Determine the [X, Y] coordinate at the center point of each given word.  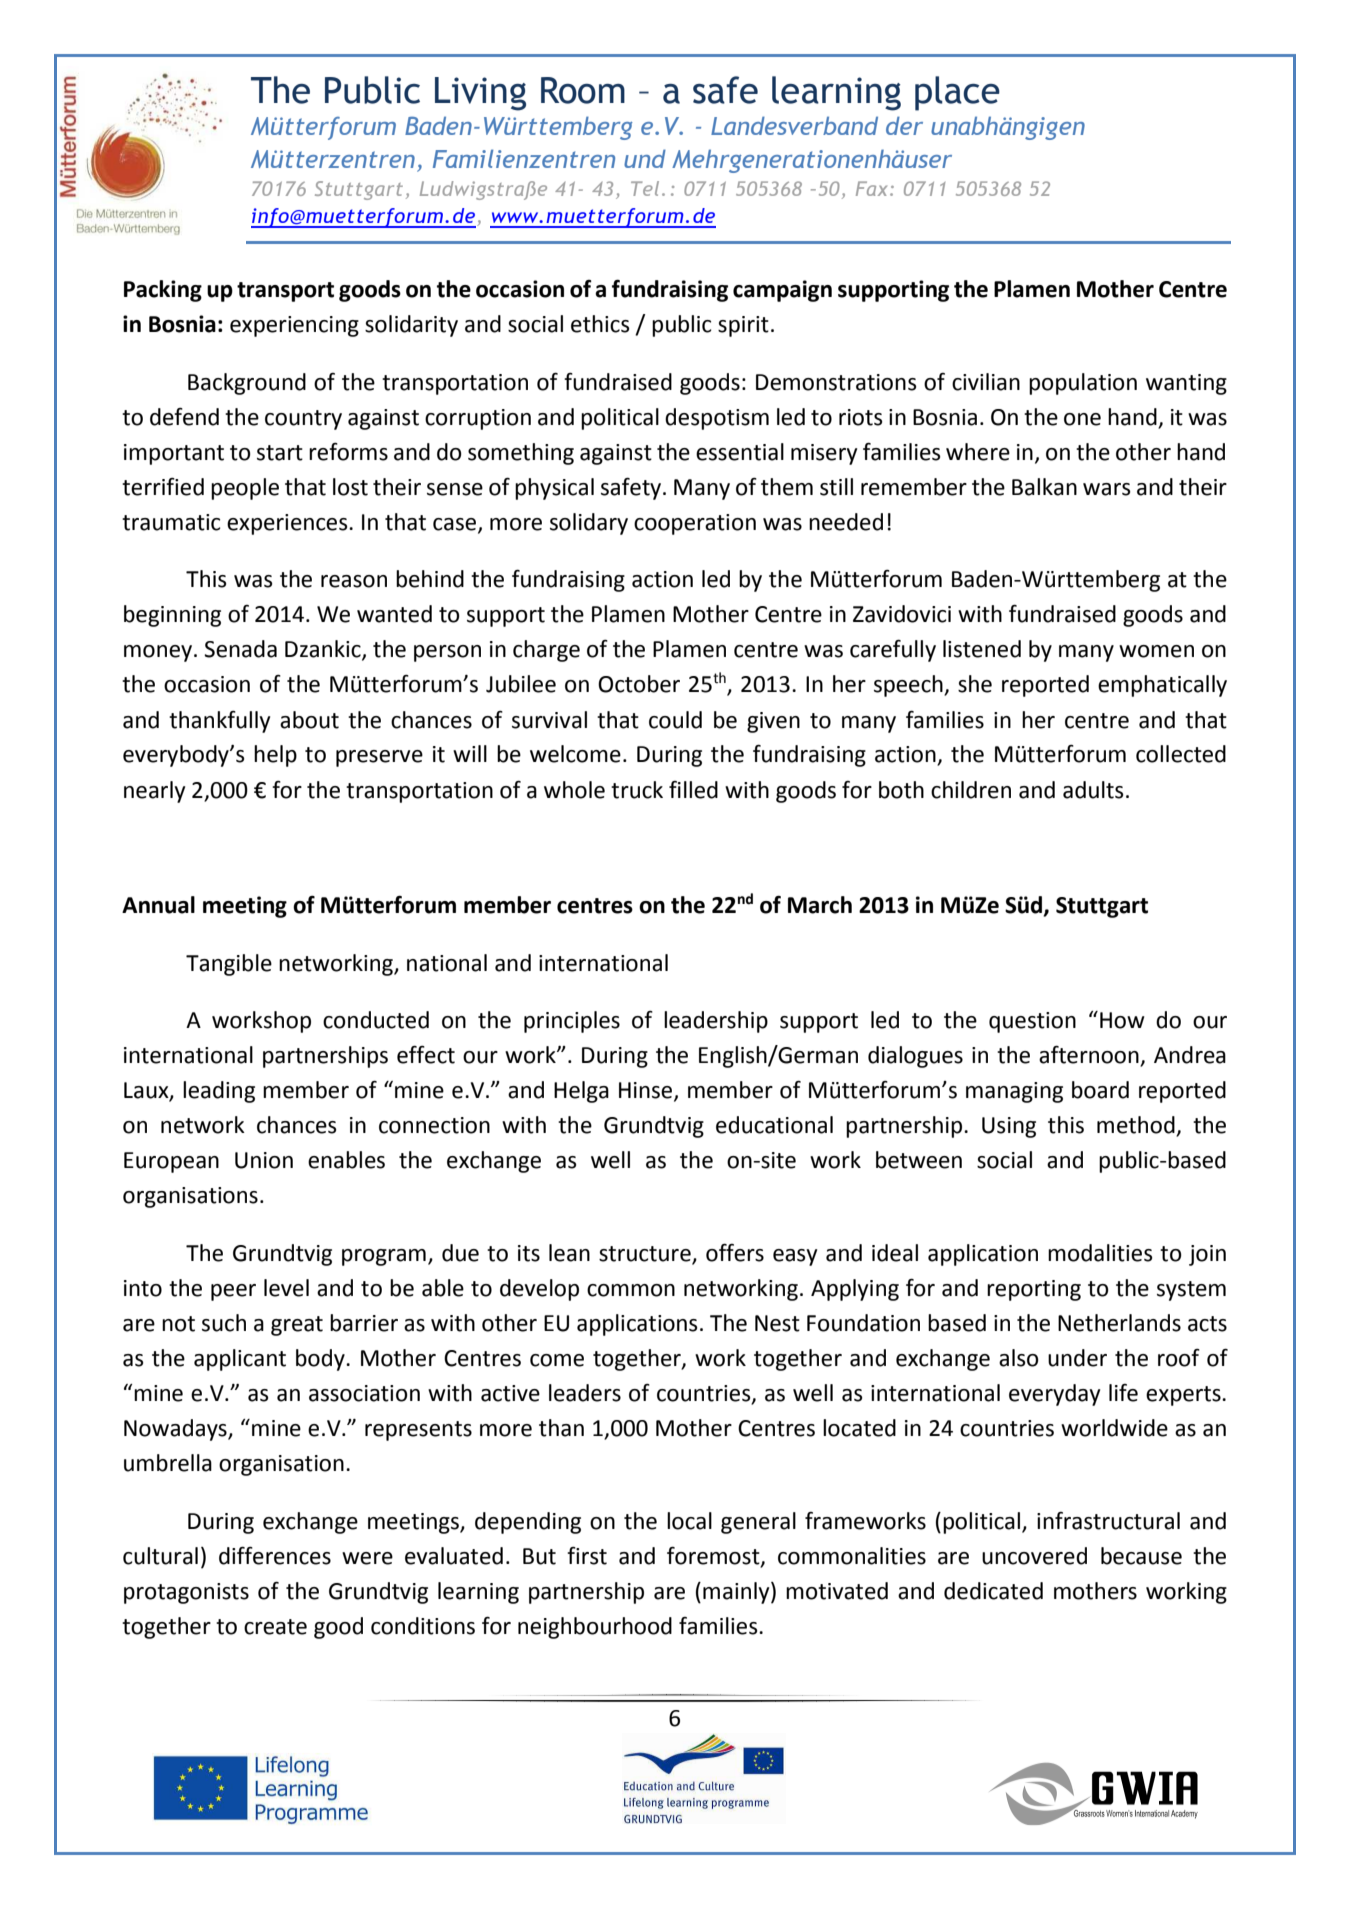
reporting [1034, 1290]
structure [645, 1254]
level [286, 1288]
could [675, 720]
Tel [645, 188]
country [303, 420]
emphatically [1162, 686]
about [309, 720]
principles [572, 1022]
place [957, 93]
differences [275, 1555]
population [1083, 384]
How [1122, 1020]
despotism [717, 419]
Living [480, 94]
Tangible [229, 965]
